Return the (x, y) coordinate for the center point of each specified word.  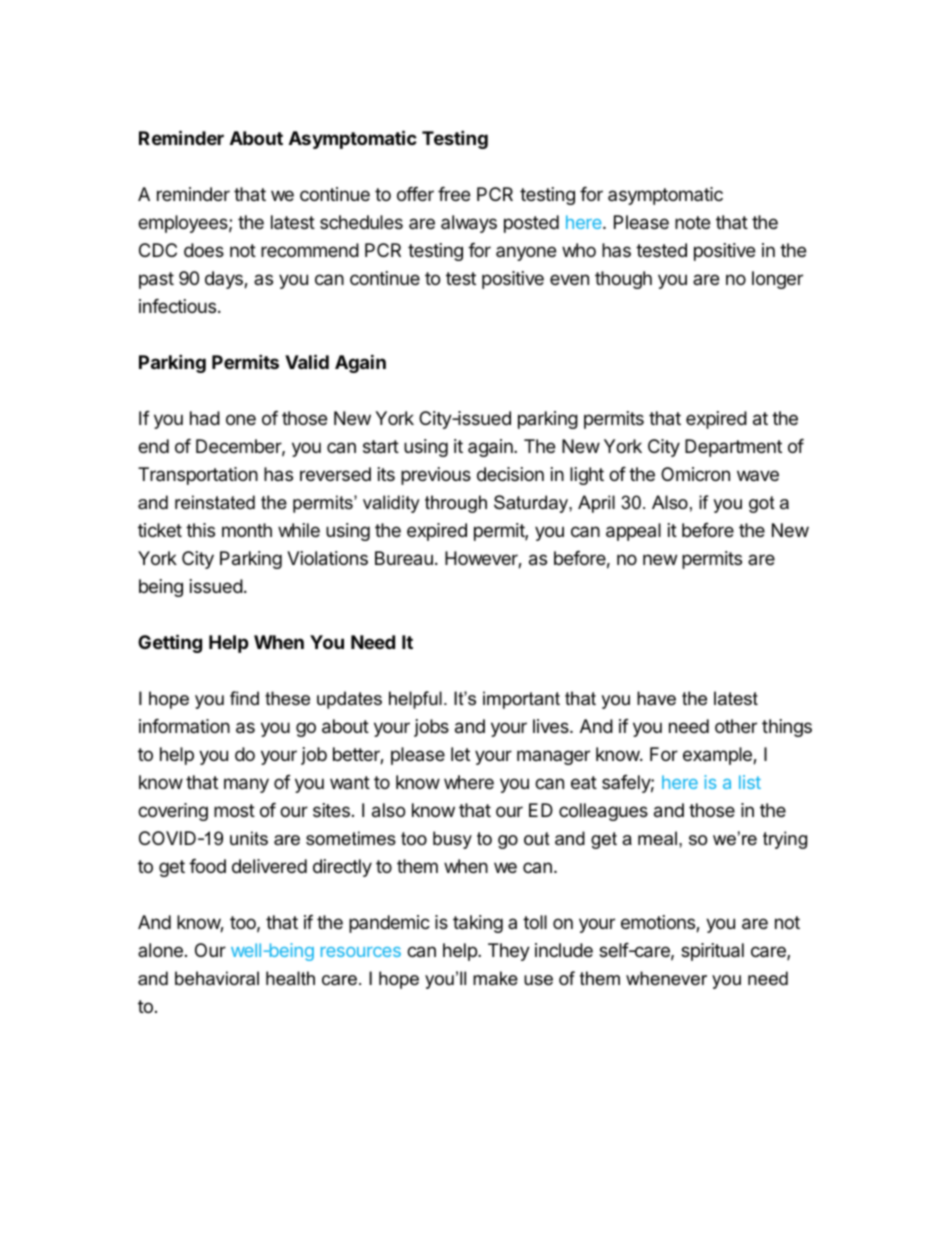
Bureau (404, 558)
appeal (633, 532)
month (247, 530)
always (469, 224)
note (692, 222)
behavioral (217, 978)
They (509, 952)
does (204, 250)
